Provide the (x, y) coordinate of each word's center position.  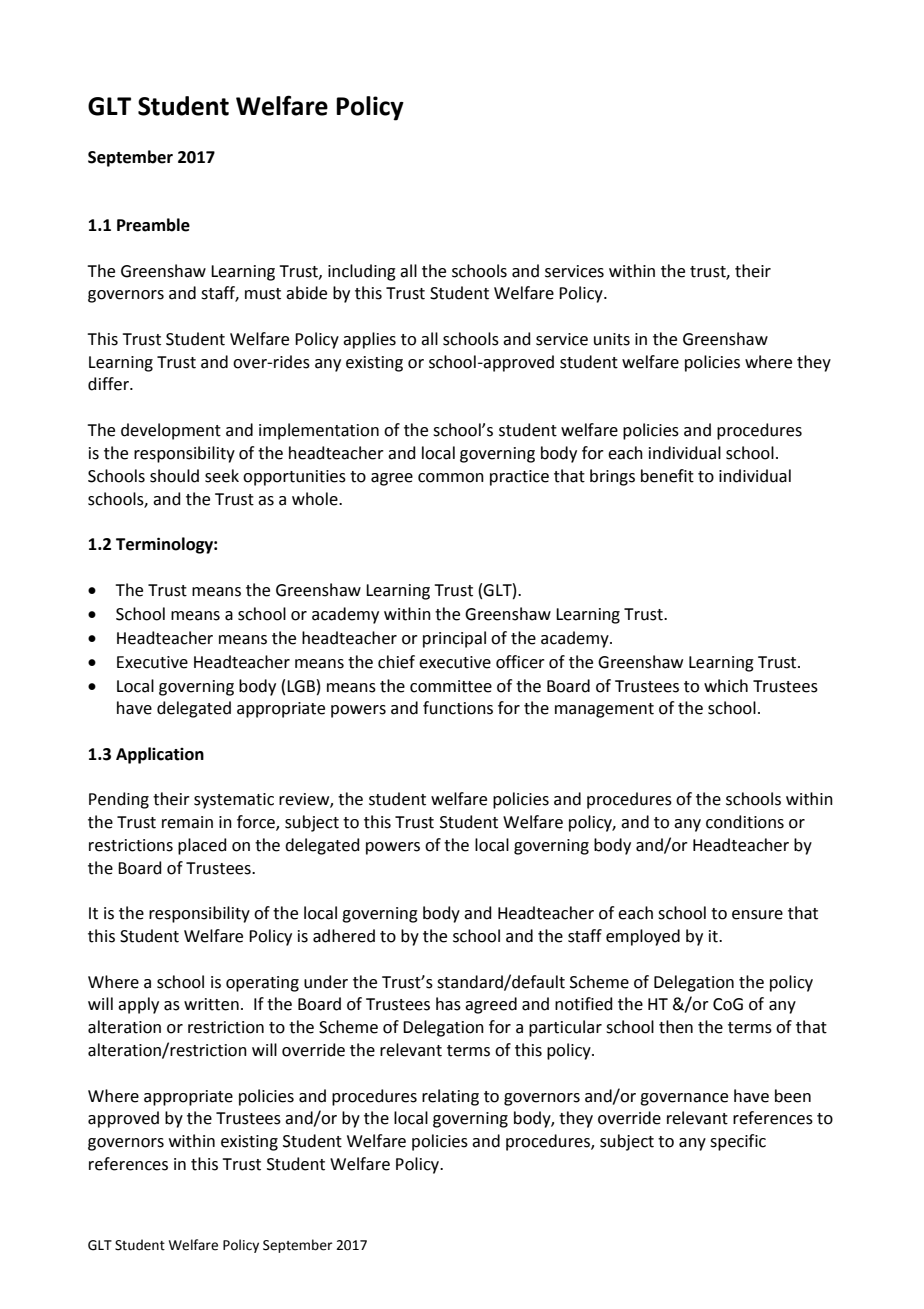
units (612, 339)
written (211, 1004)
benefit (667, 476)
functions (458, 708)
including (362, 272)
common (451, 478)
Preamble (153, 225)
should (174, 476)
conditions (745, 822)
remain (187, 822)
